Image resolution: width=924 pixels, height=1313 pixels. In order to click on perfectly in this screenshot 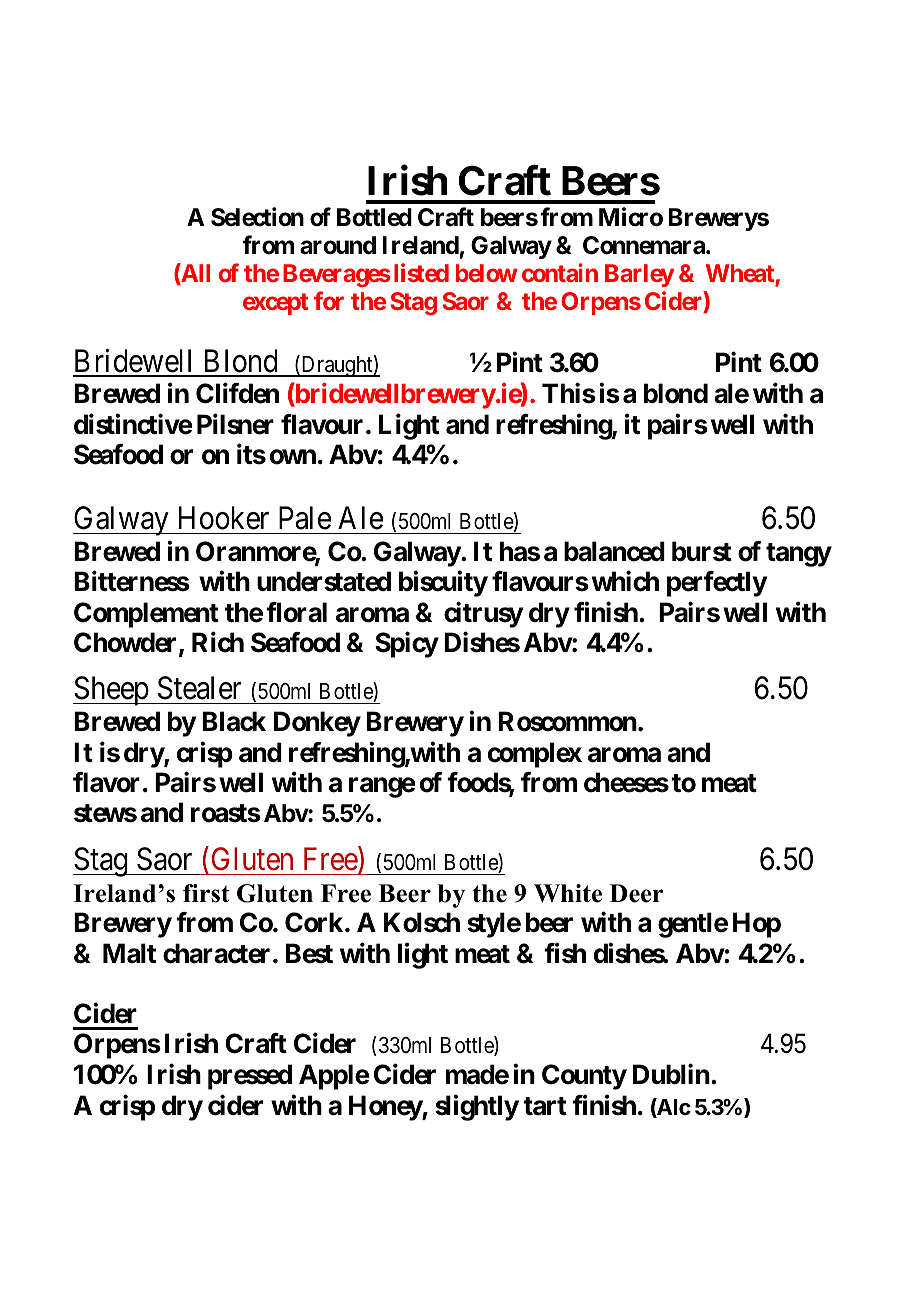, I will do `click(717, 584)`.
